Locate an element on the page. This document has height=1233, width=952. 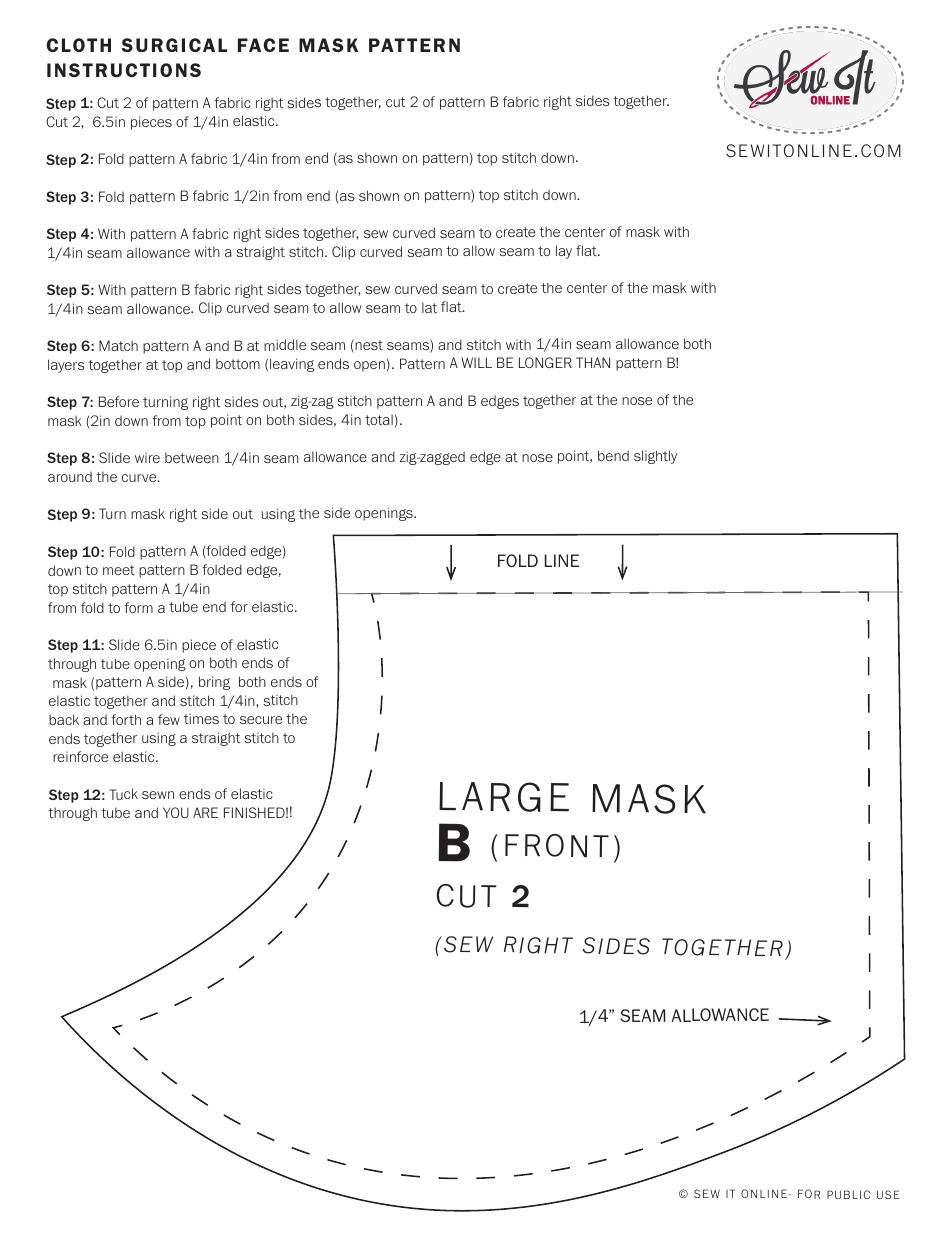
ARE is located at coordinates (205, 812).
